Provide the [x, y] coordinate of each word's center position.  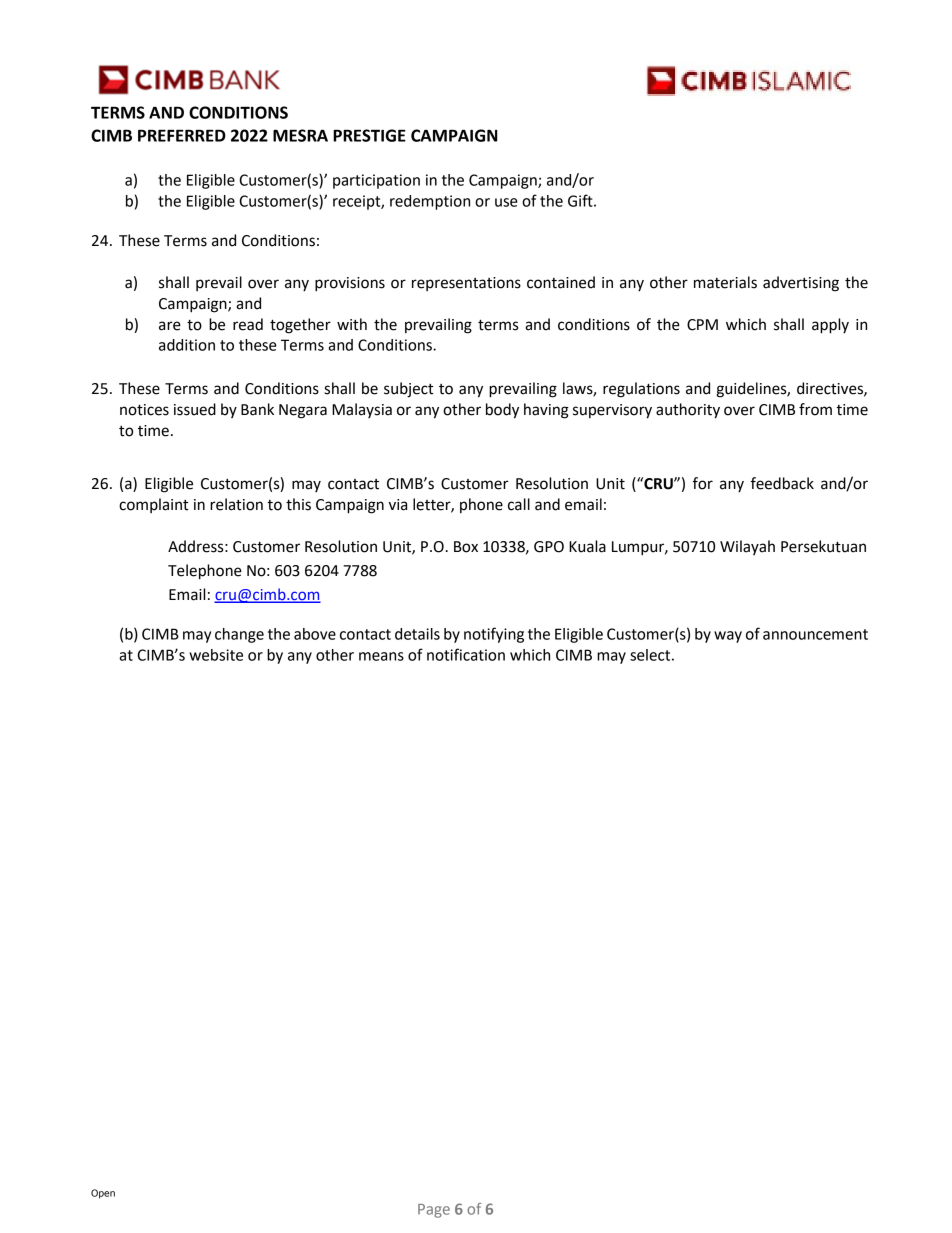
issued [195, 409]
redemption [430, 202]
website [216, 655]
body [502, 411]
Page [434, 1211]
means [381, 656]
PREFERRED [182, 135]
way [728, 637]
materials [725, 282]
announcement [815, 634]
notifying [494, 635]
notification [466, 654]
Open [103, 1194]
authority [688, 411]
